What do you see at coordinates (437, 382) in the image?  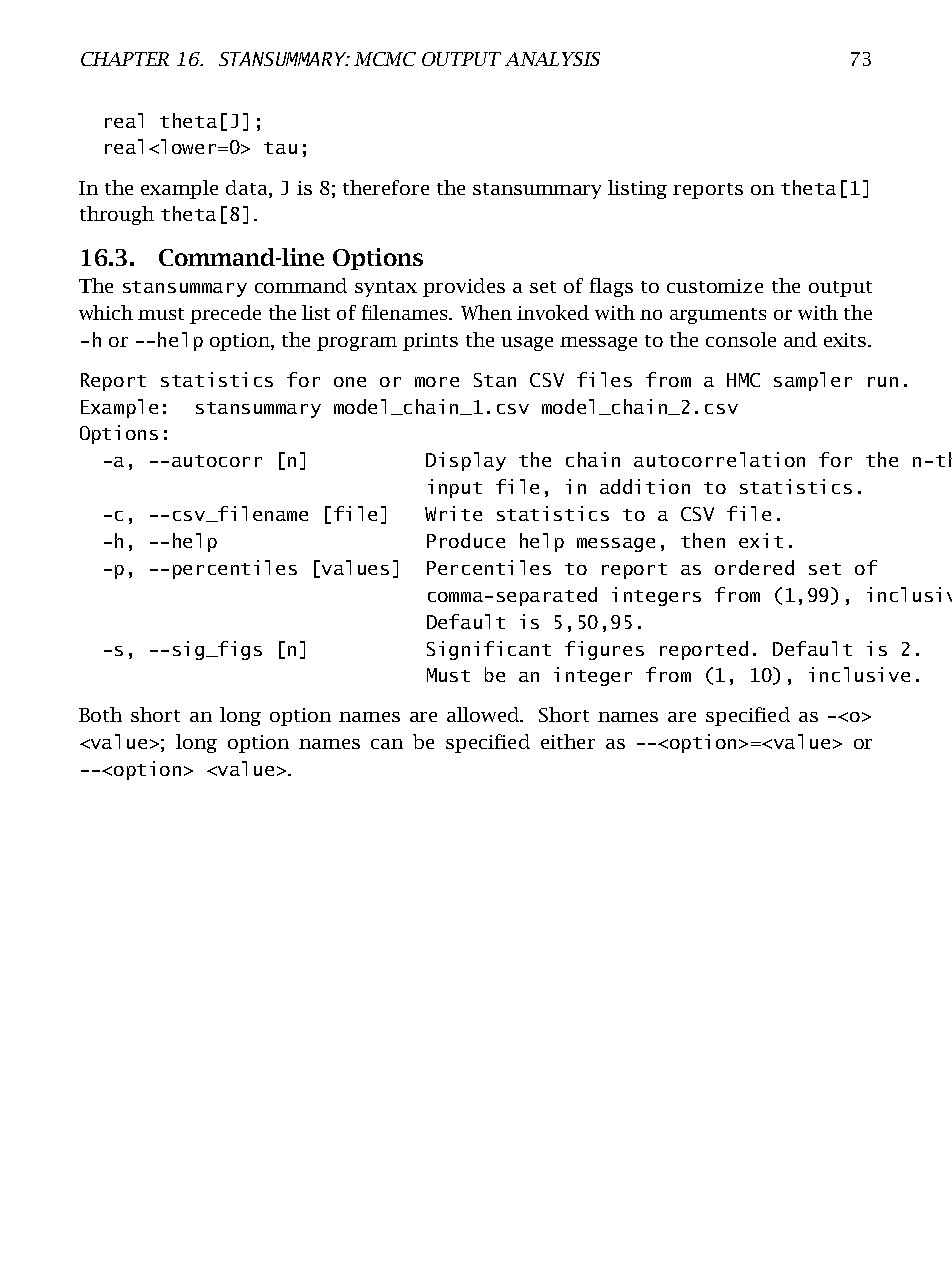 I see `more` at bounding box center [437, 382].
